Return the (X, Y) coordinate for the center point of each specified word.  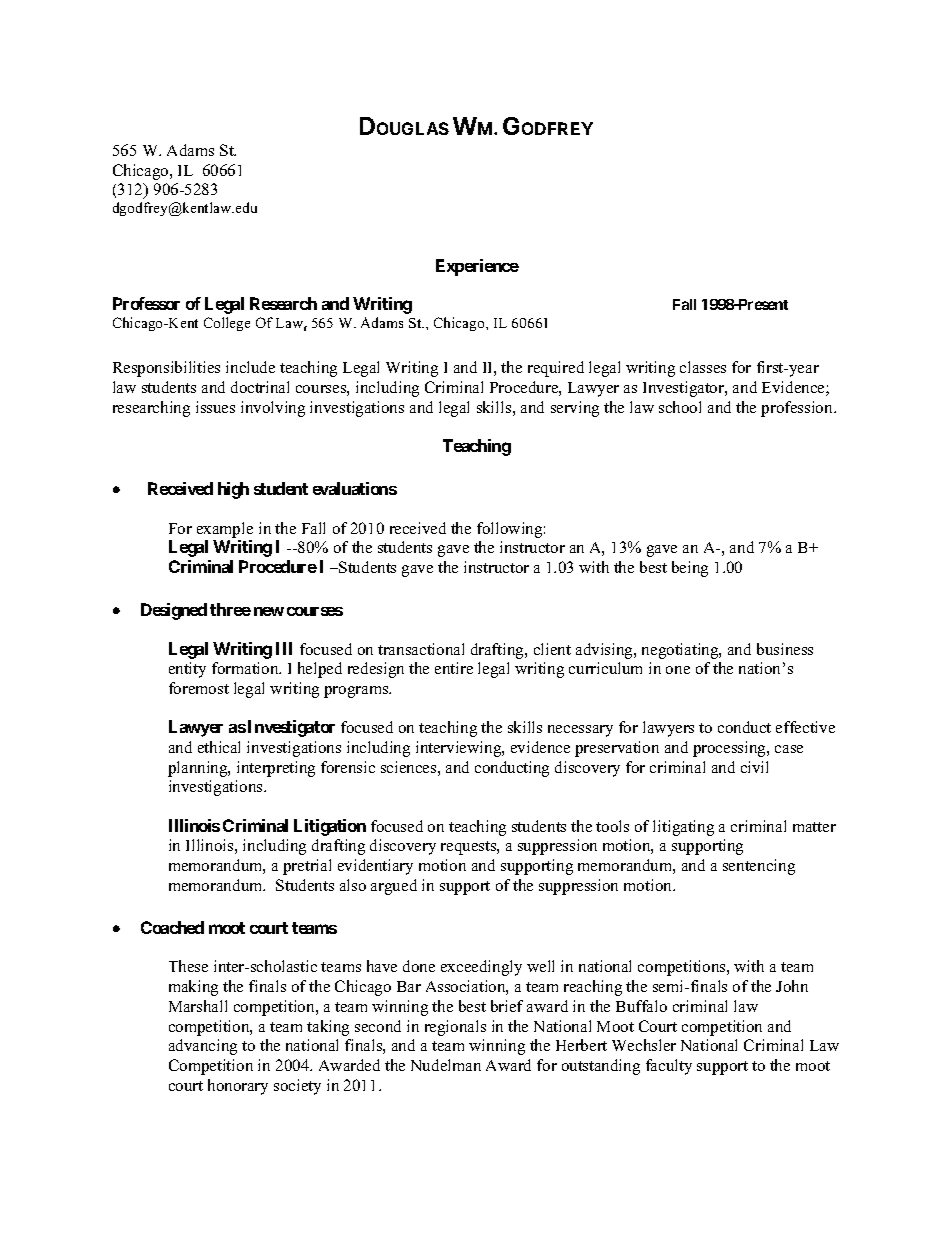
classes (703, 367)
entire (454, 668)
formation (246, 668)
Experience (477, 267)
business (785, 649)
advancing (203, 1047)
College (227, 324)
